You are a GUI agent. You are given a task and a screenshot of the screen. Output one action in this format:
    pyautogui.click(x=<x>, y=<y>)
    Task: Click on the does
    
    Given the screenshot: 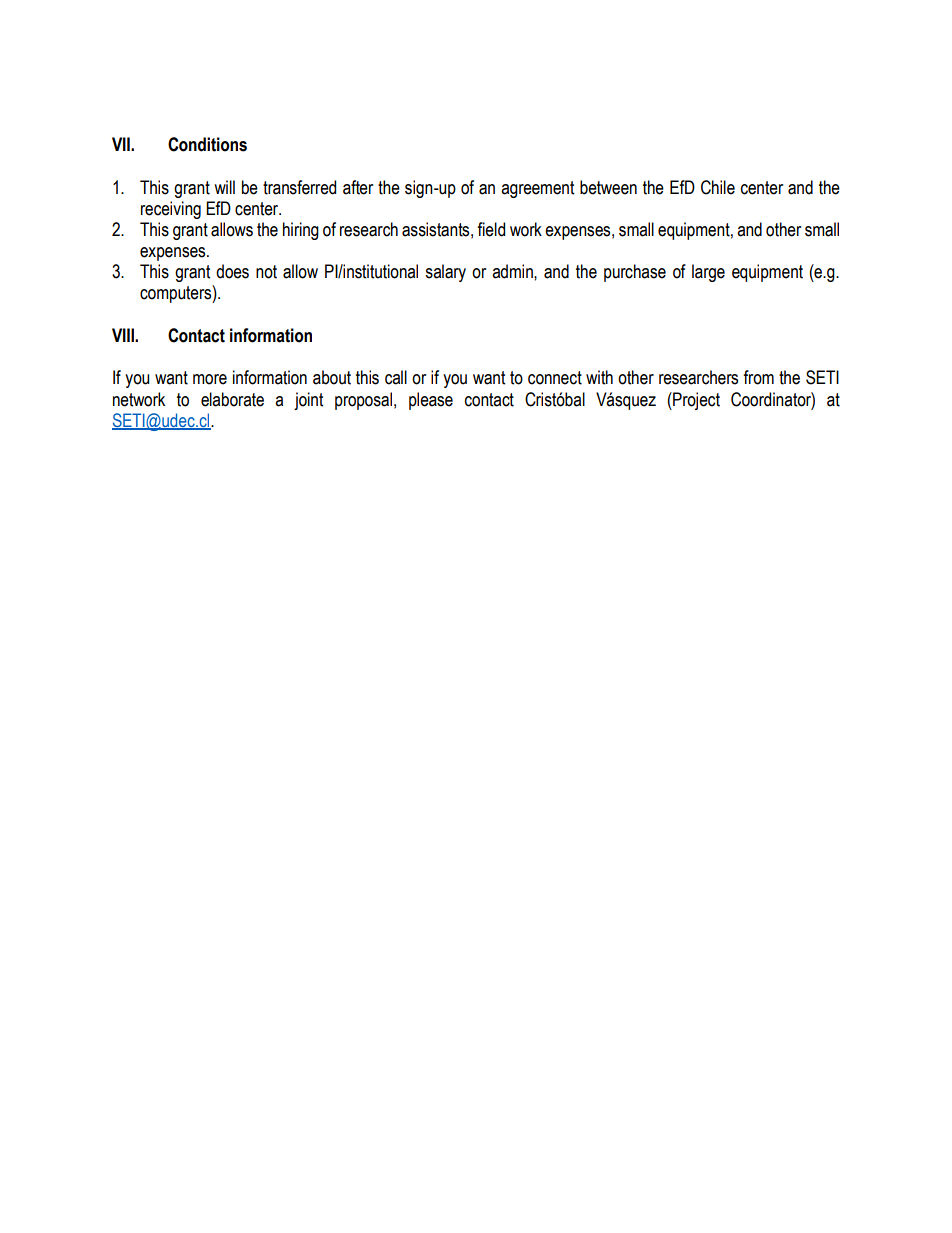 What is the action you would take?
    pyautogui.click(x=232, y=271)
